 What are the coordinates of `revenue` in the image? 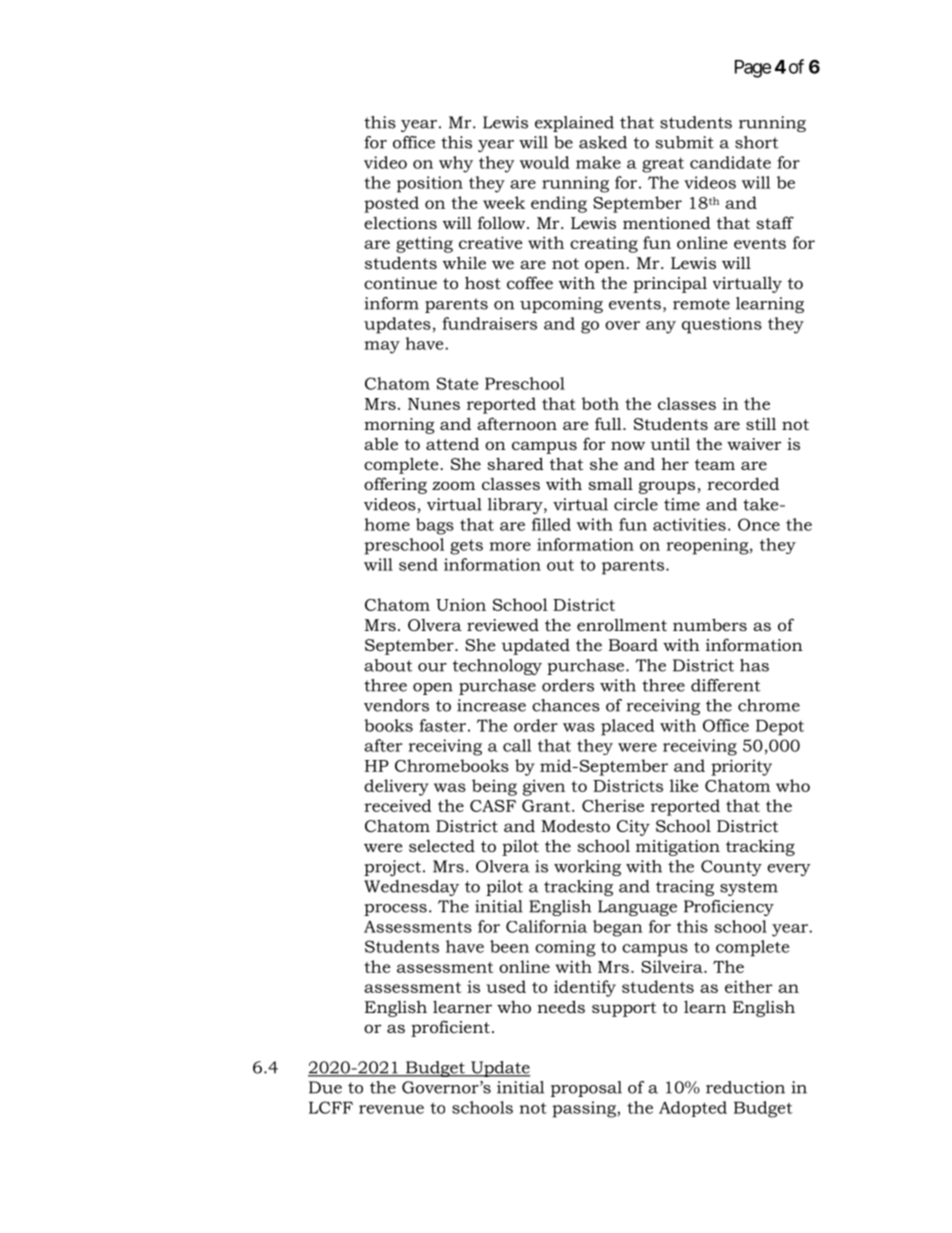 It's located at (391, 1109).
